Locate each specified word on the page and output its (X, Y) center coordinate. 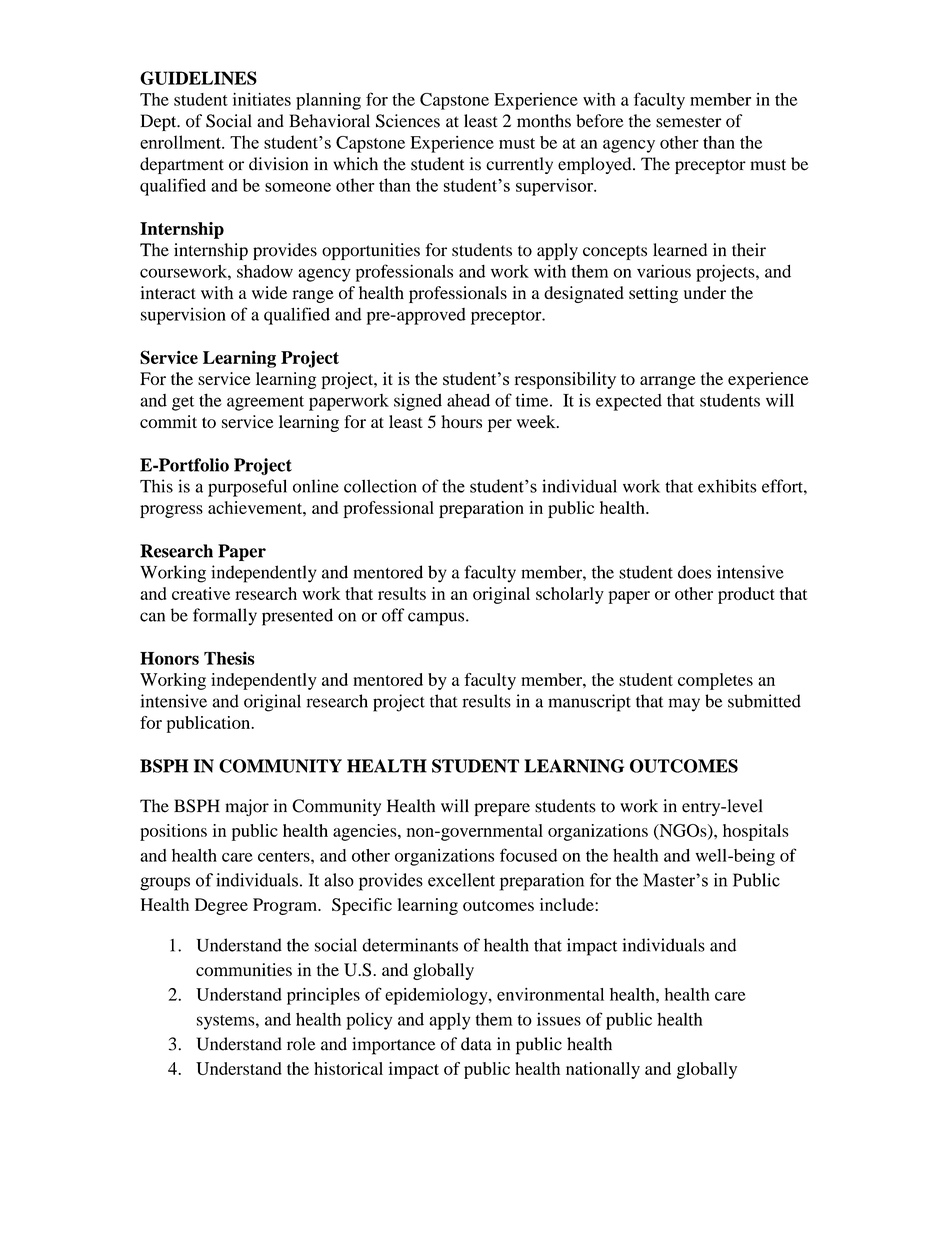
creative (201, 593)
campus (437, 619)
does (694, 572)
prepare (502, 809)
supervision (183, 316)
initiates (262, 99)
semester (689, 122)
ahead (468, 400)
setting (653, 294)
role (301, 1044)
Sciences (408, 121)
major (247, 807)
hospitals (756, 832)
